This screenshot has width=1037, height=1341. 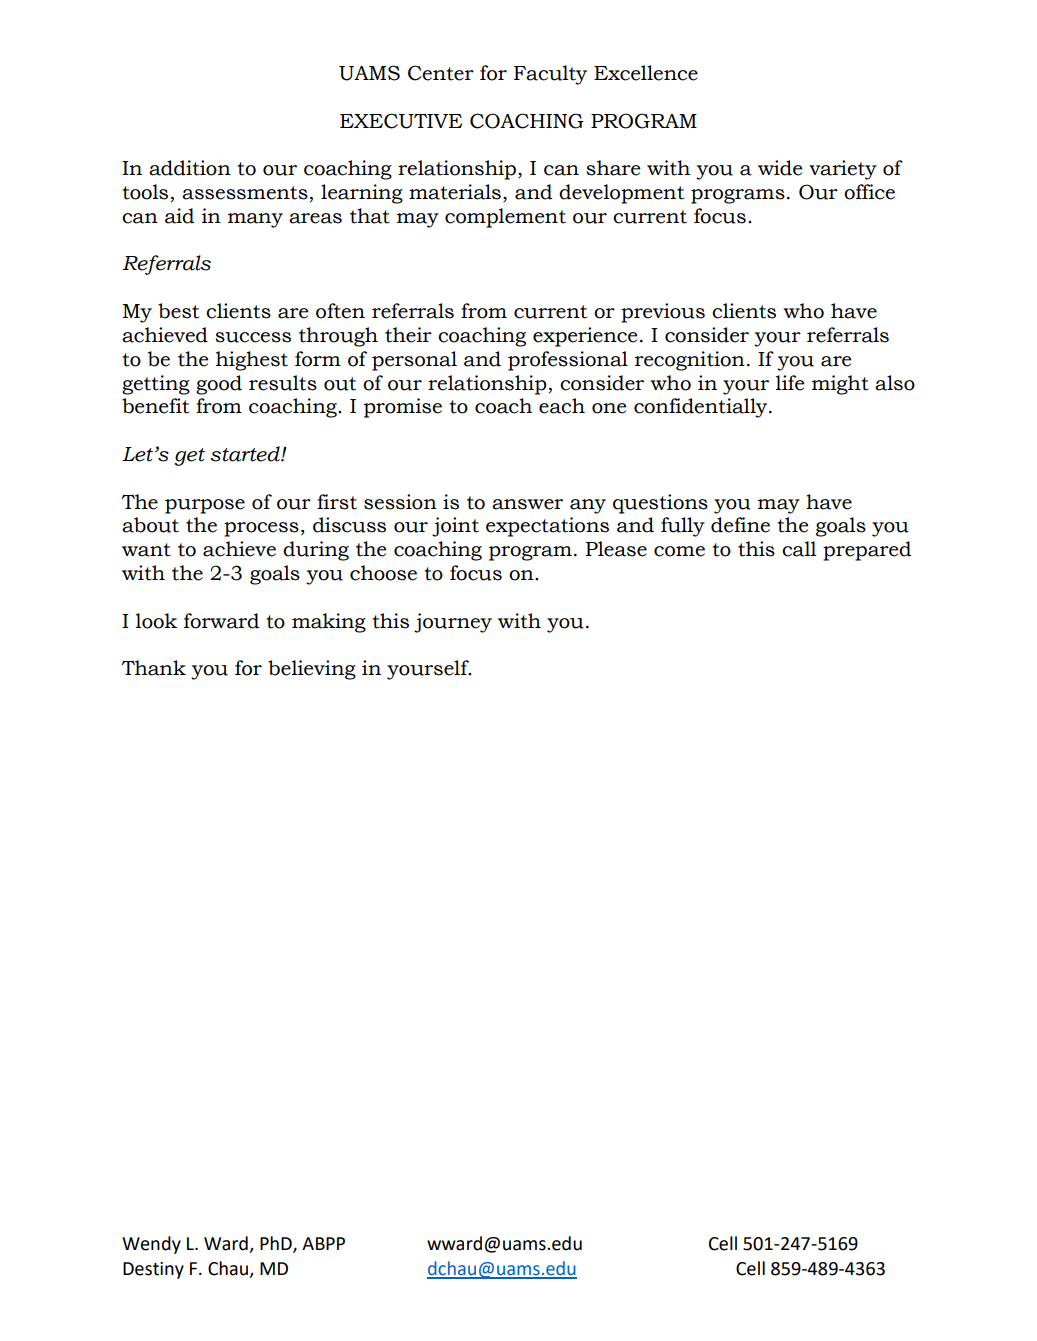 What do you see at coordinates (550, 75) in the screenshot?
I see `Faculty` at bounding box center [550, 75].
